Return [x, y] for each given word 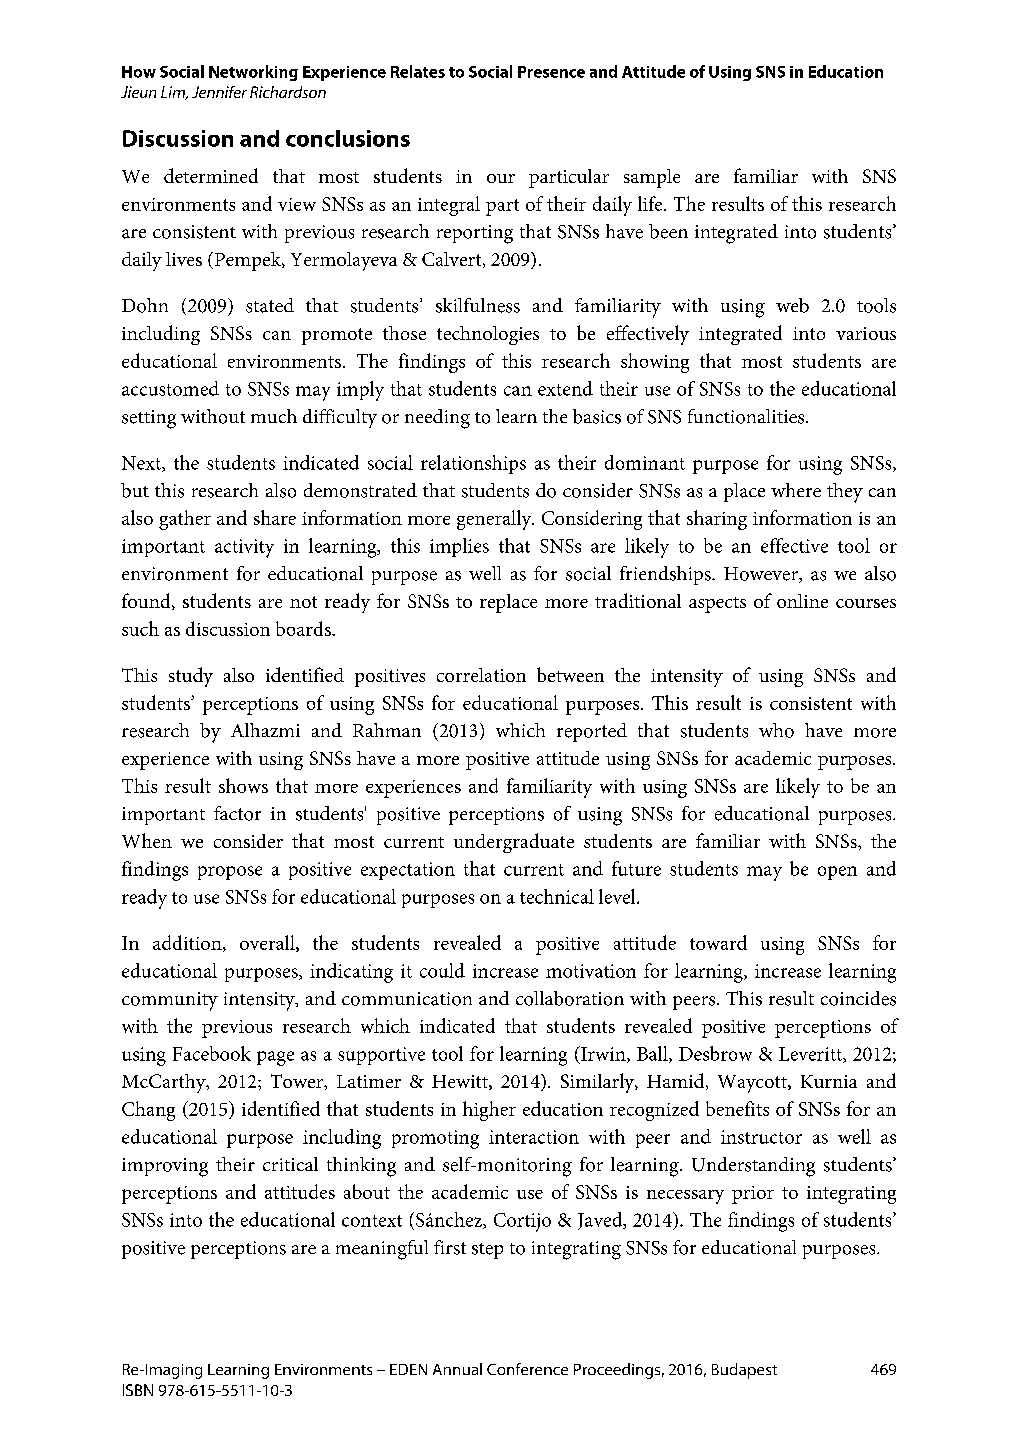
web [792, 305]
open [837, 873]
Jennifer [219, 92]
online [802, 601]
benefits [737, 1108]
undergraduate [514, 843]
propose [230, 873]
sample [652, 178]
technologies [488, 335]
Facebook [212, 1053]
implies [459, 547]
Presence [551, 72]
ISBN [138, 1390]
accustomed [170, 388]
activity [244, 548]
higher [489, 1111]
